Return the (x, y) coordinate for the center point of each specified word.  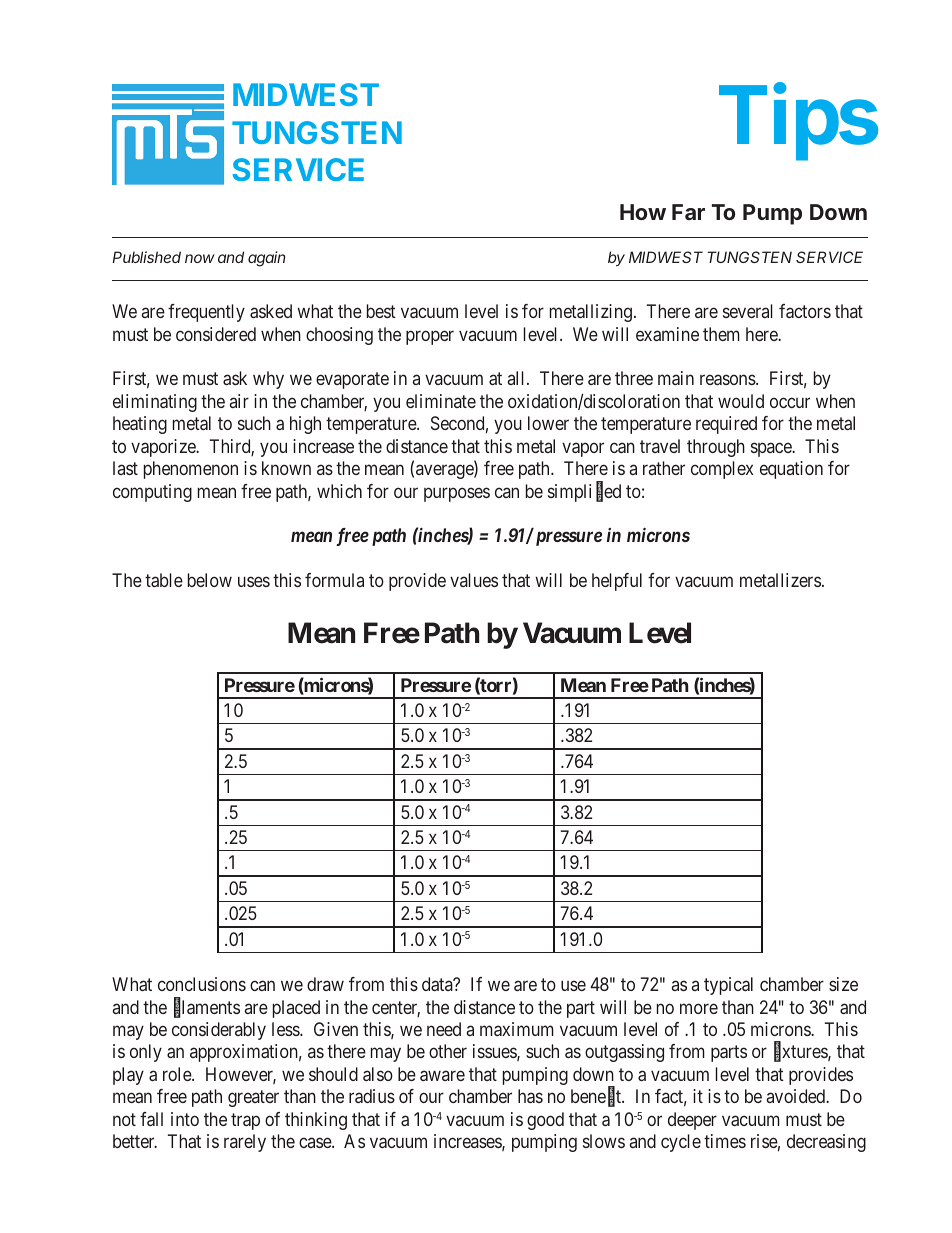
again (266, 259)
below (210, 580)
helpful (617, 582)
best (381, 311)
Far (688, 212)
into (185, 1119)
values (474, 580)
